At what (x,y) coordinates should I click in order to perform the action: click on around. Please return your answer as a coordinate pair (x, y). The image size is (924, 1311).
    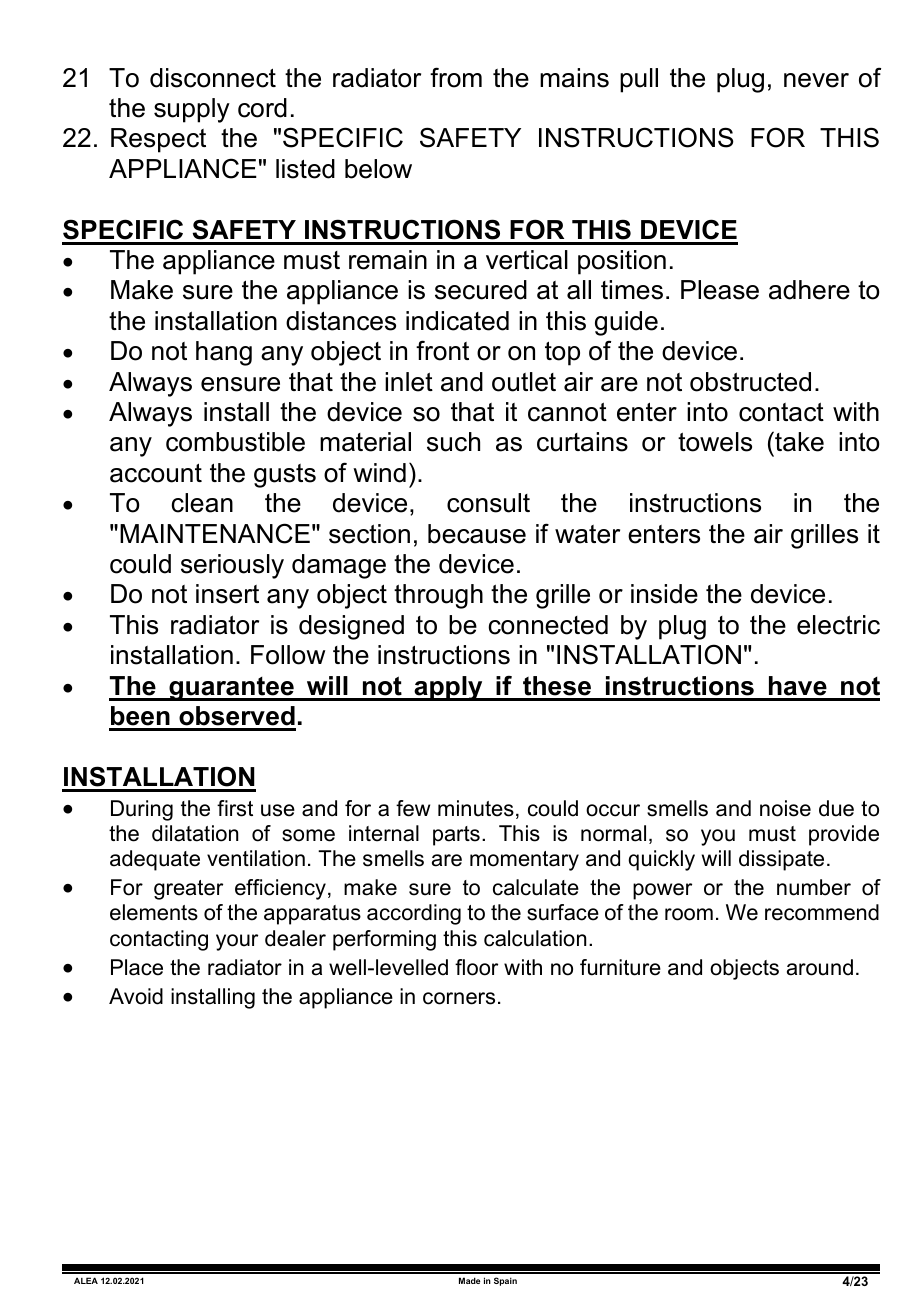
    Looking at the image, I should click on (820, 967).
